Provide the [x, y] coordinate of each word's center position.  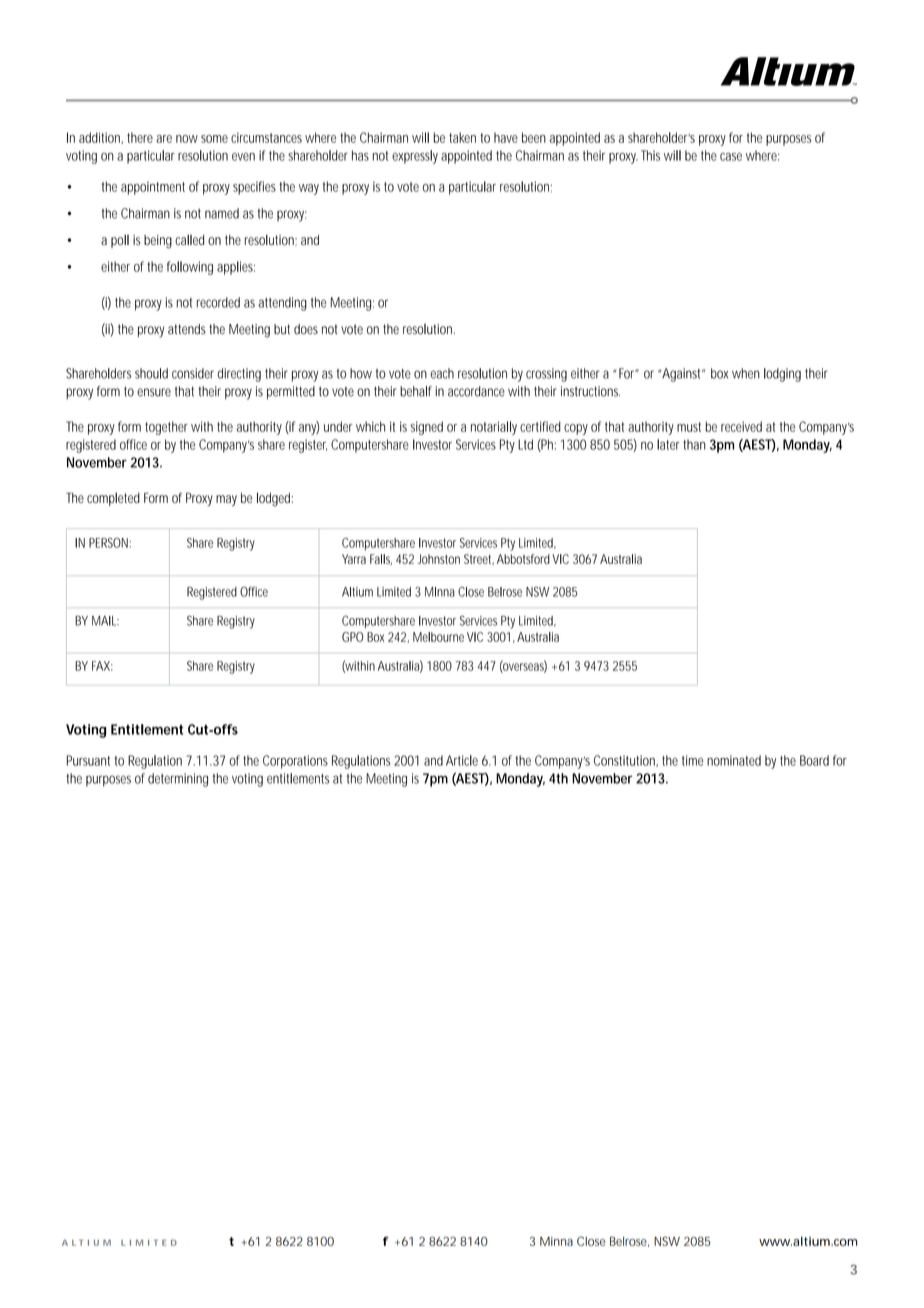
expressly [415, 157]
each [442, 373]
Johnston [439, 559]
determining [178, 780]
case [731, 157]
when [746, 373]
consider [193, 373]
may [226, 500]
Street [479, 559]
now [187, 139]
